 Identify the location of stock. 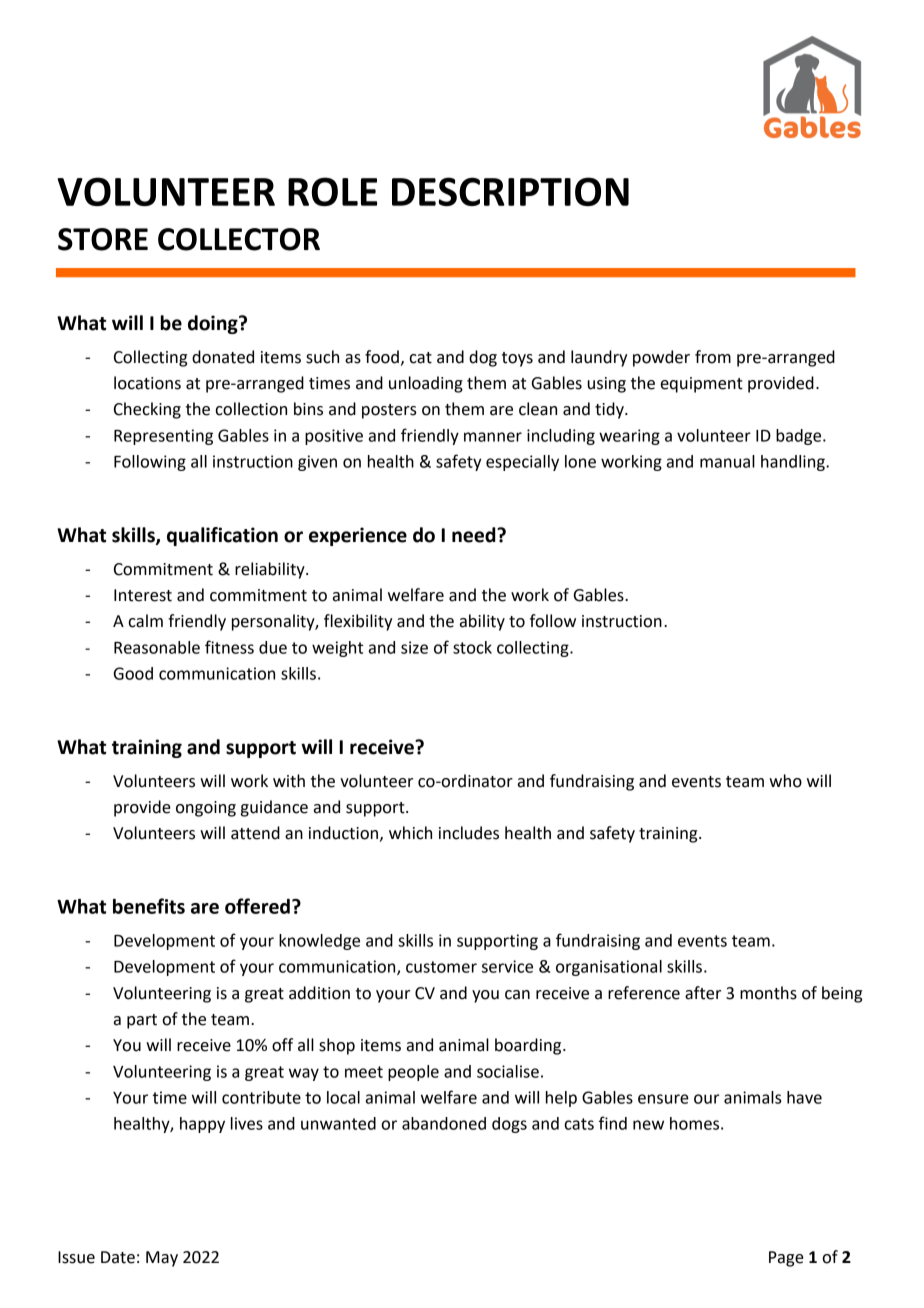
(472, 647).
